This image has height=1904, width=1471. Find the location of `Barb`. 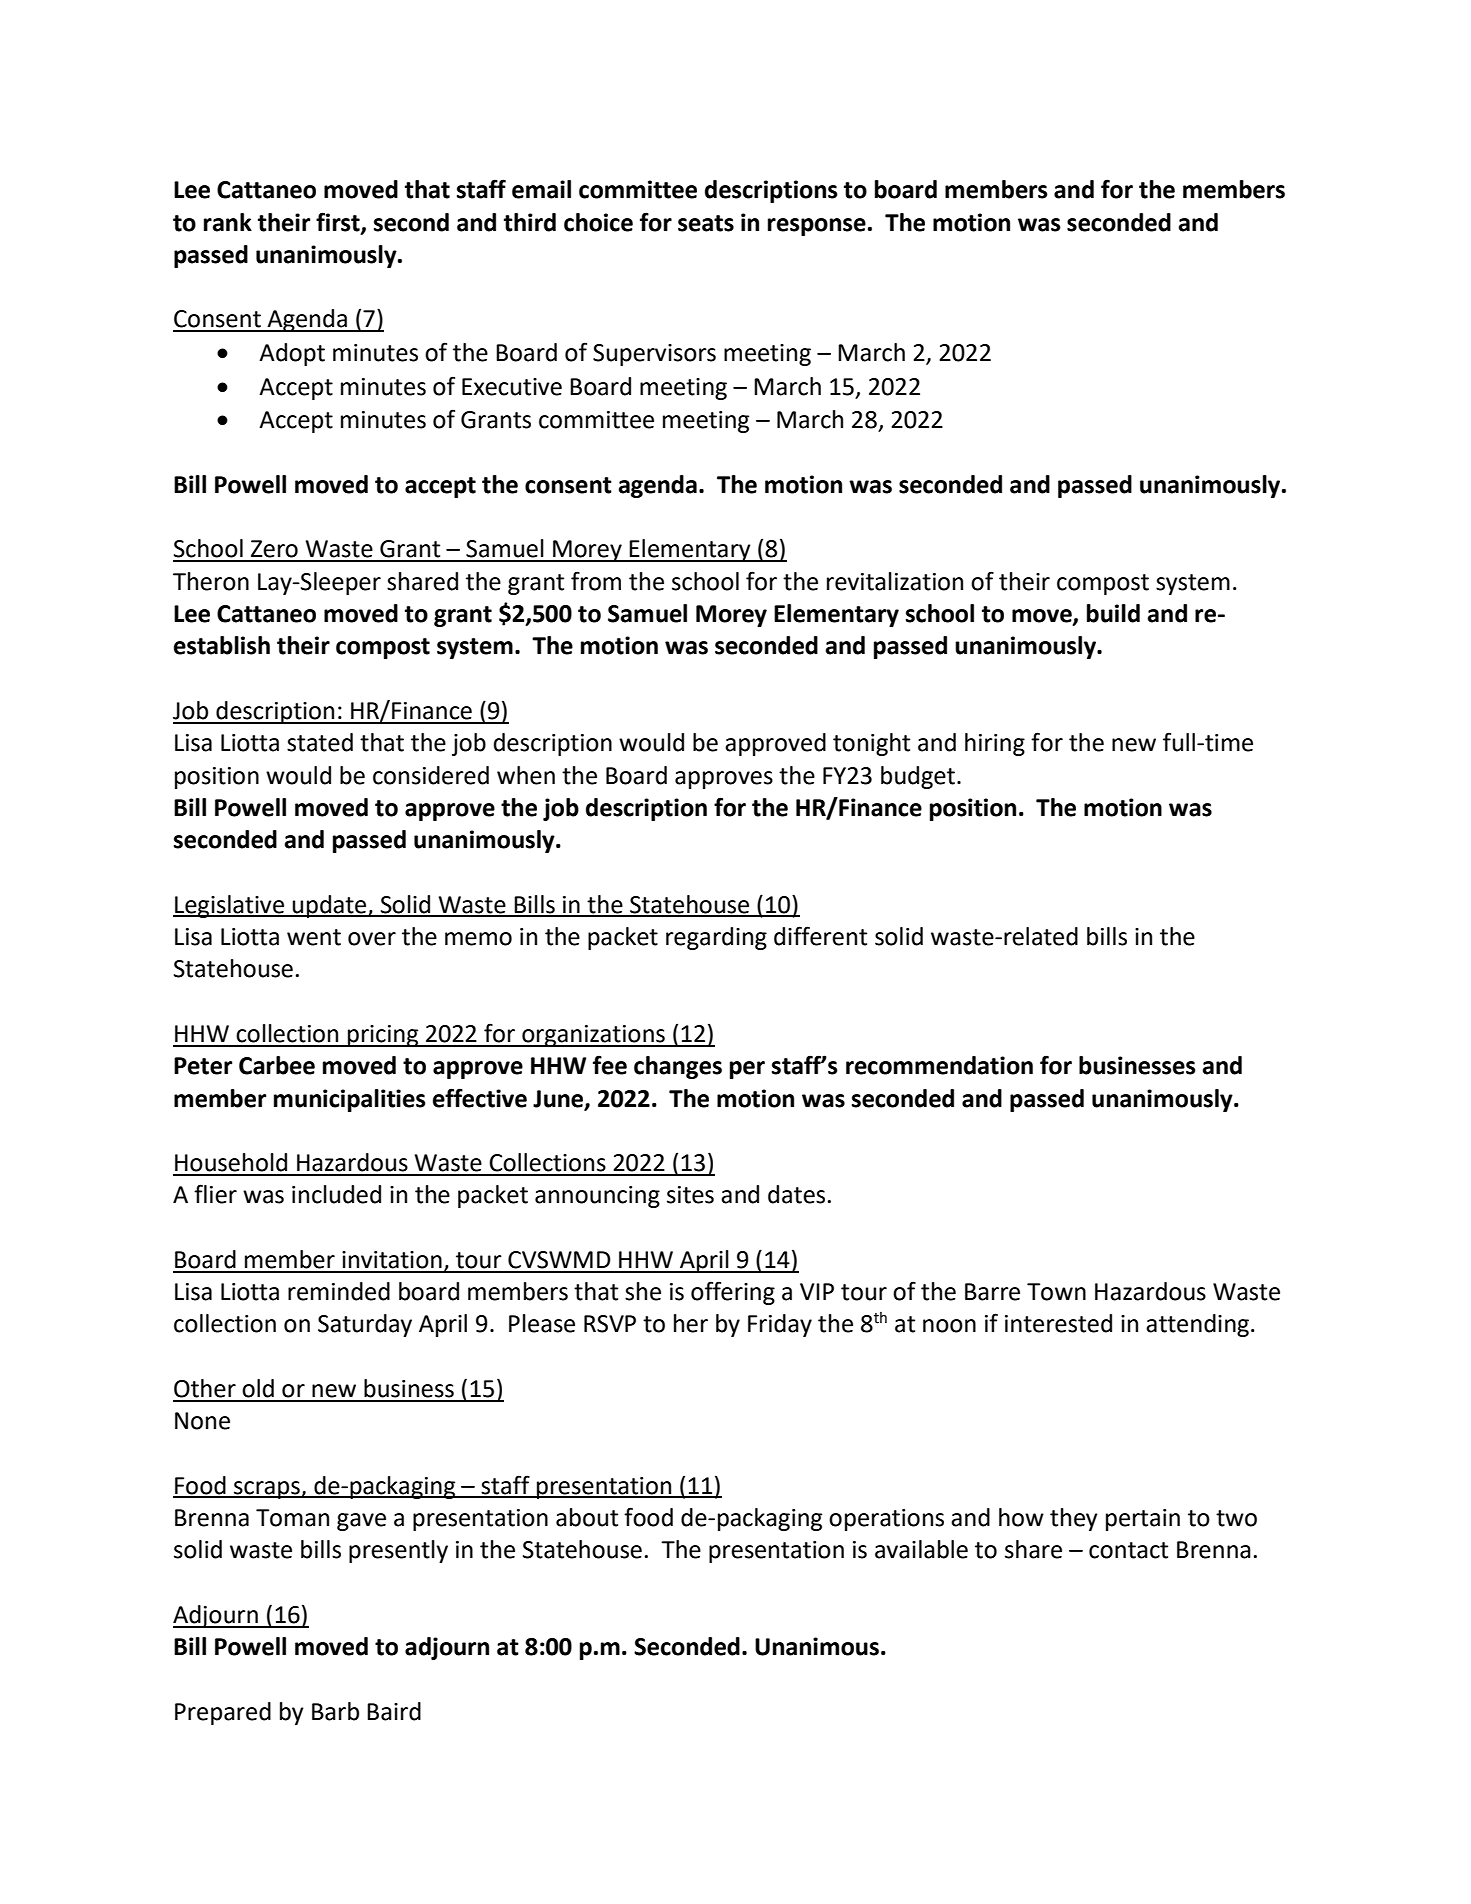

Barb is located at coordinates (335, 1711).
